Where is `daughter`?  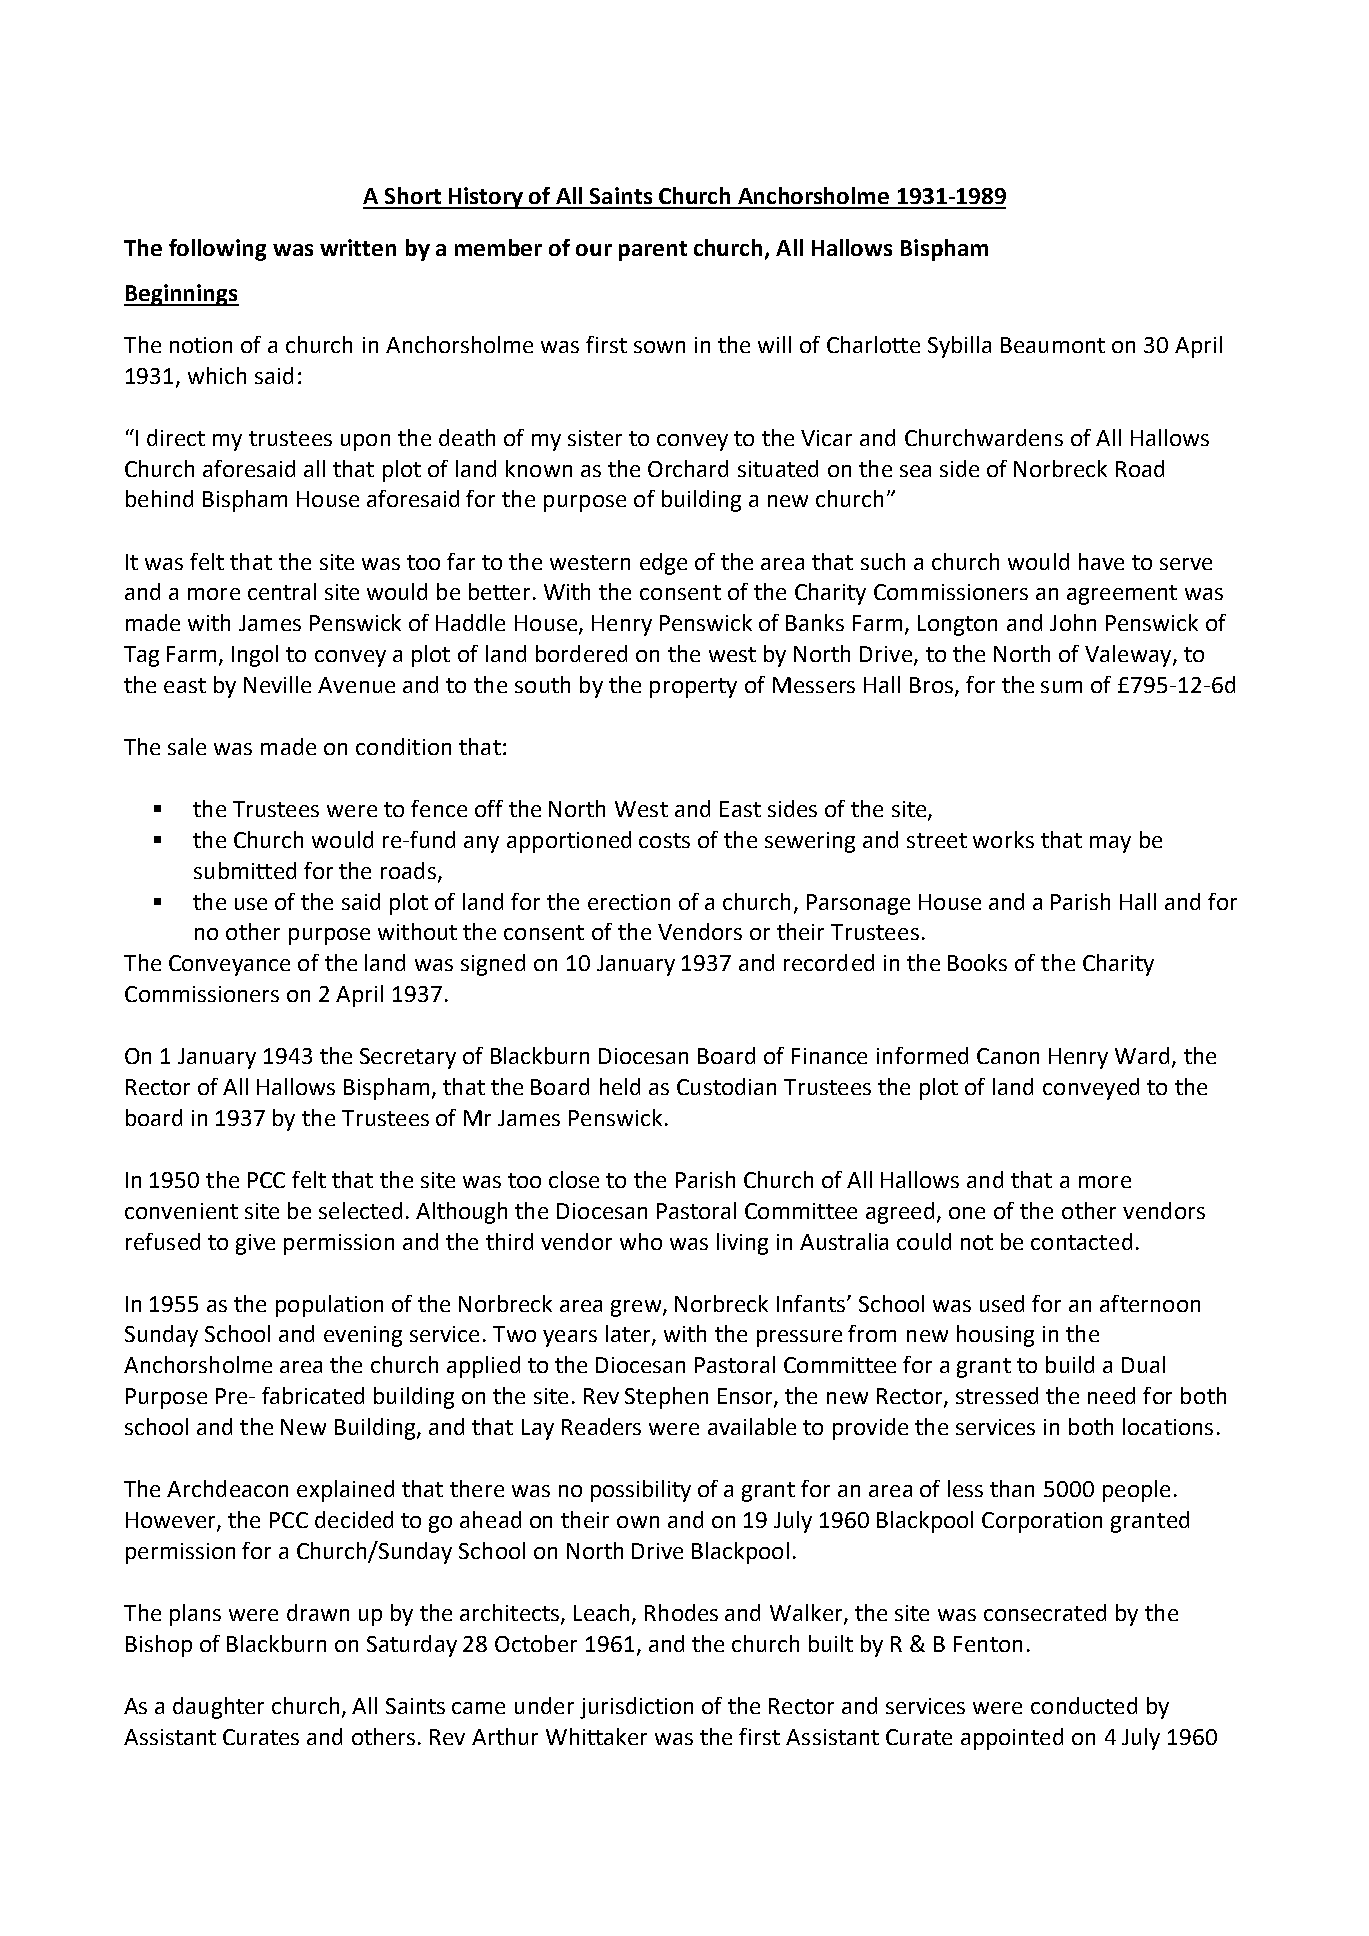 daughter is located at coordinates (218, 1708).
